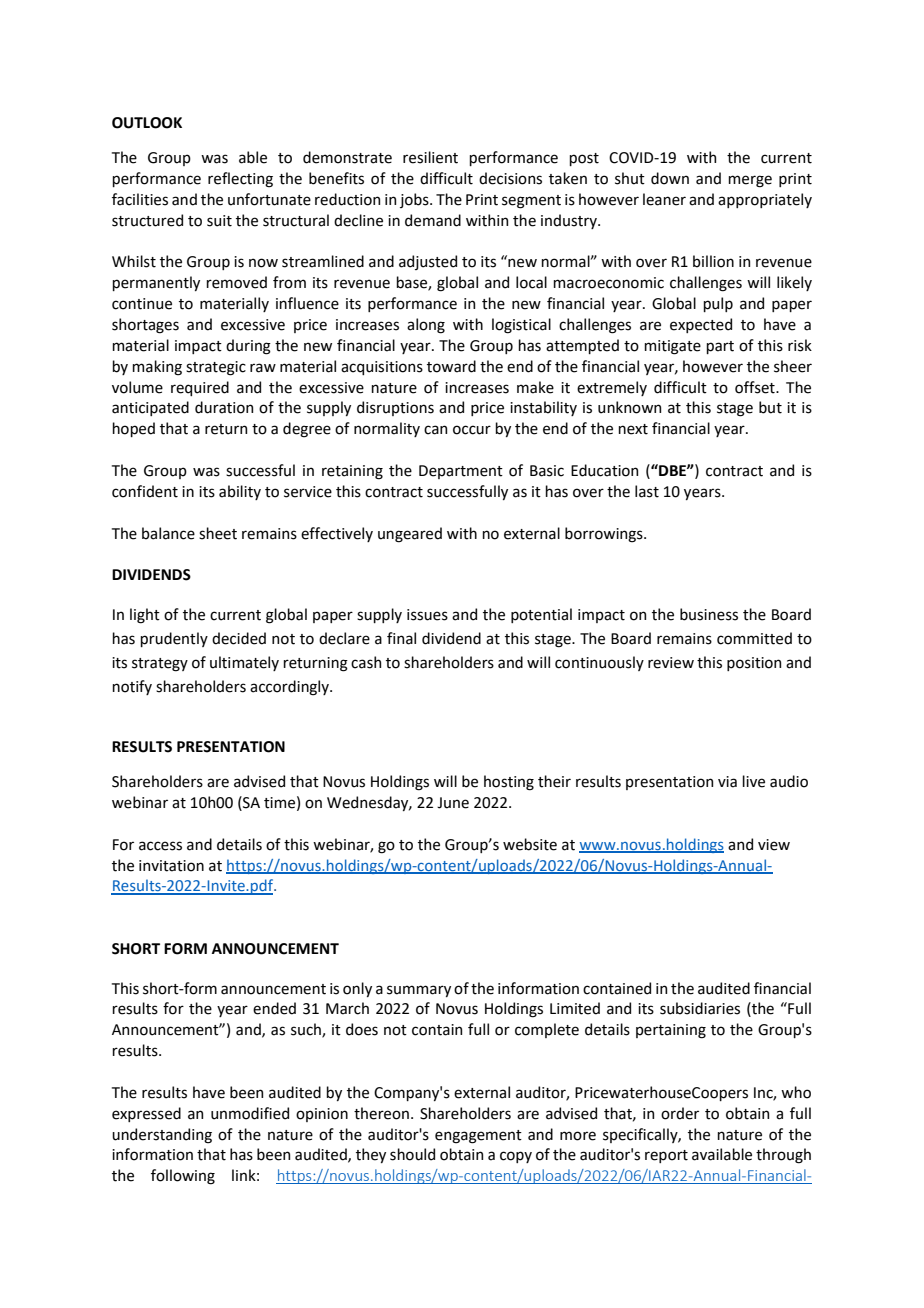  Describe the element at coordinates (754, 638) in the screenshot. I see `committed` at that location.
